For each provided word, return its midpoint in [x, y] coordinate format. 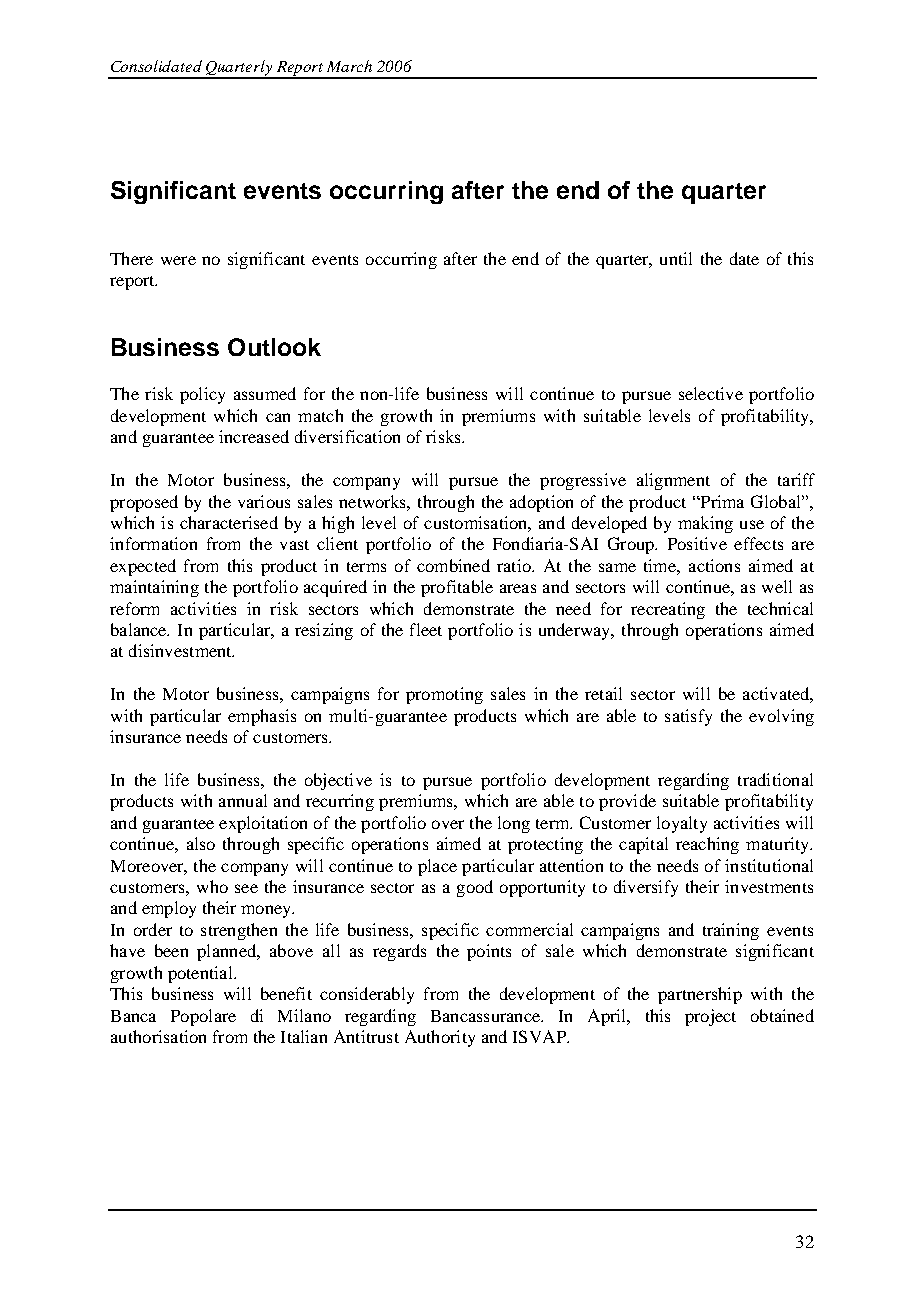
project [710, 1017]
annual [243, 800]
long [514, 824]
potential [201, 974]
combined [453, 565]
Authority [440, 1038]
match [320, 415]
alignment [673, 481]
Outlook [274, 347]
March [349, 66]
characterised [229, 522]
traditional [775, 779]
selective [711, 393]
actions [714, 565]
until [676, 258]
